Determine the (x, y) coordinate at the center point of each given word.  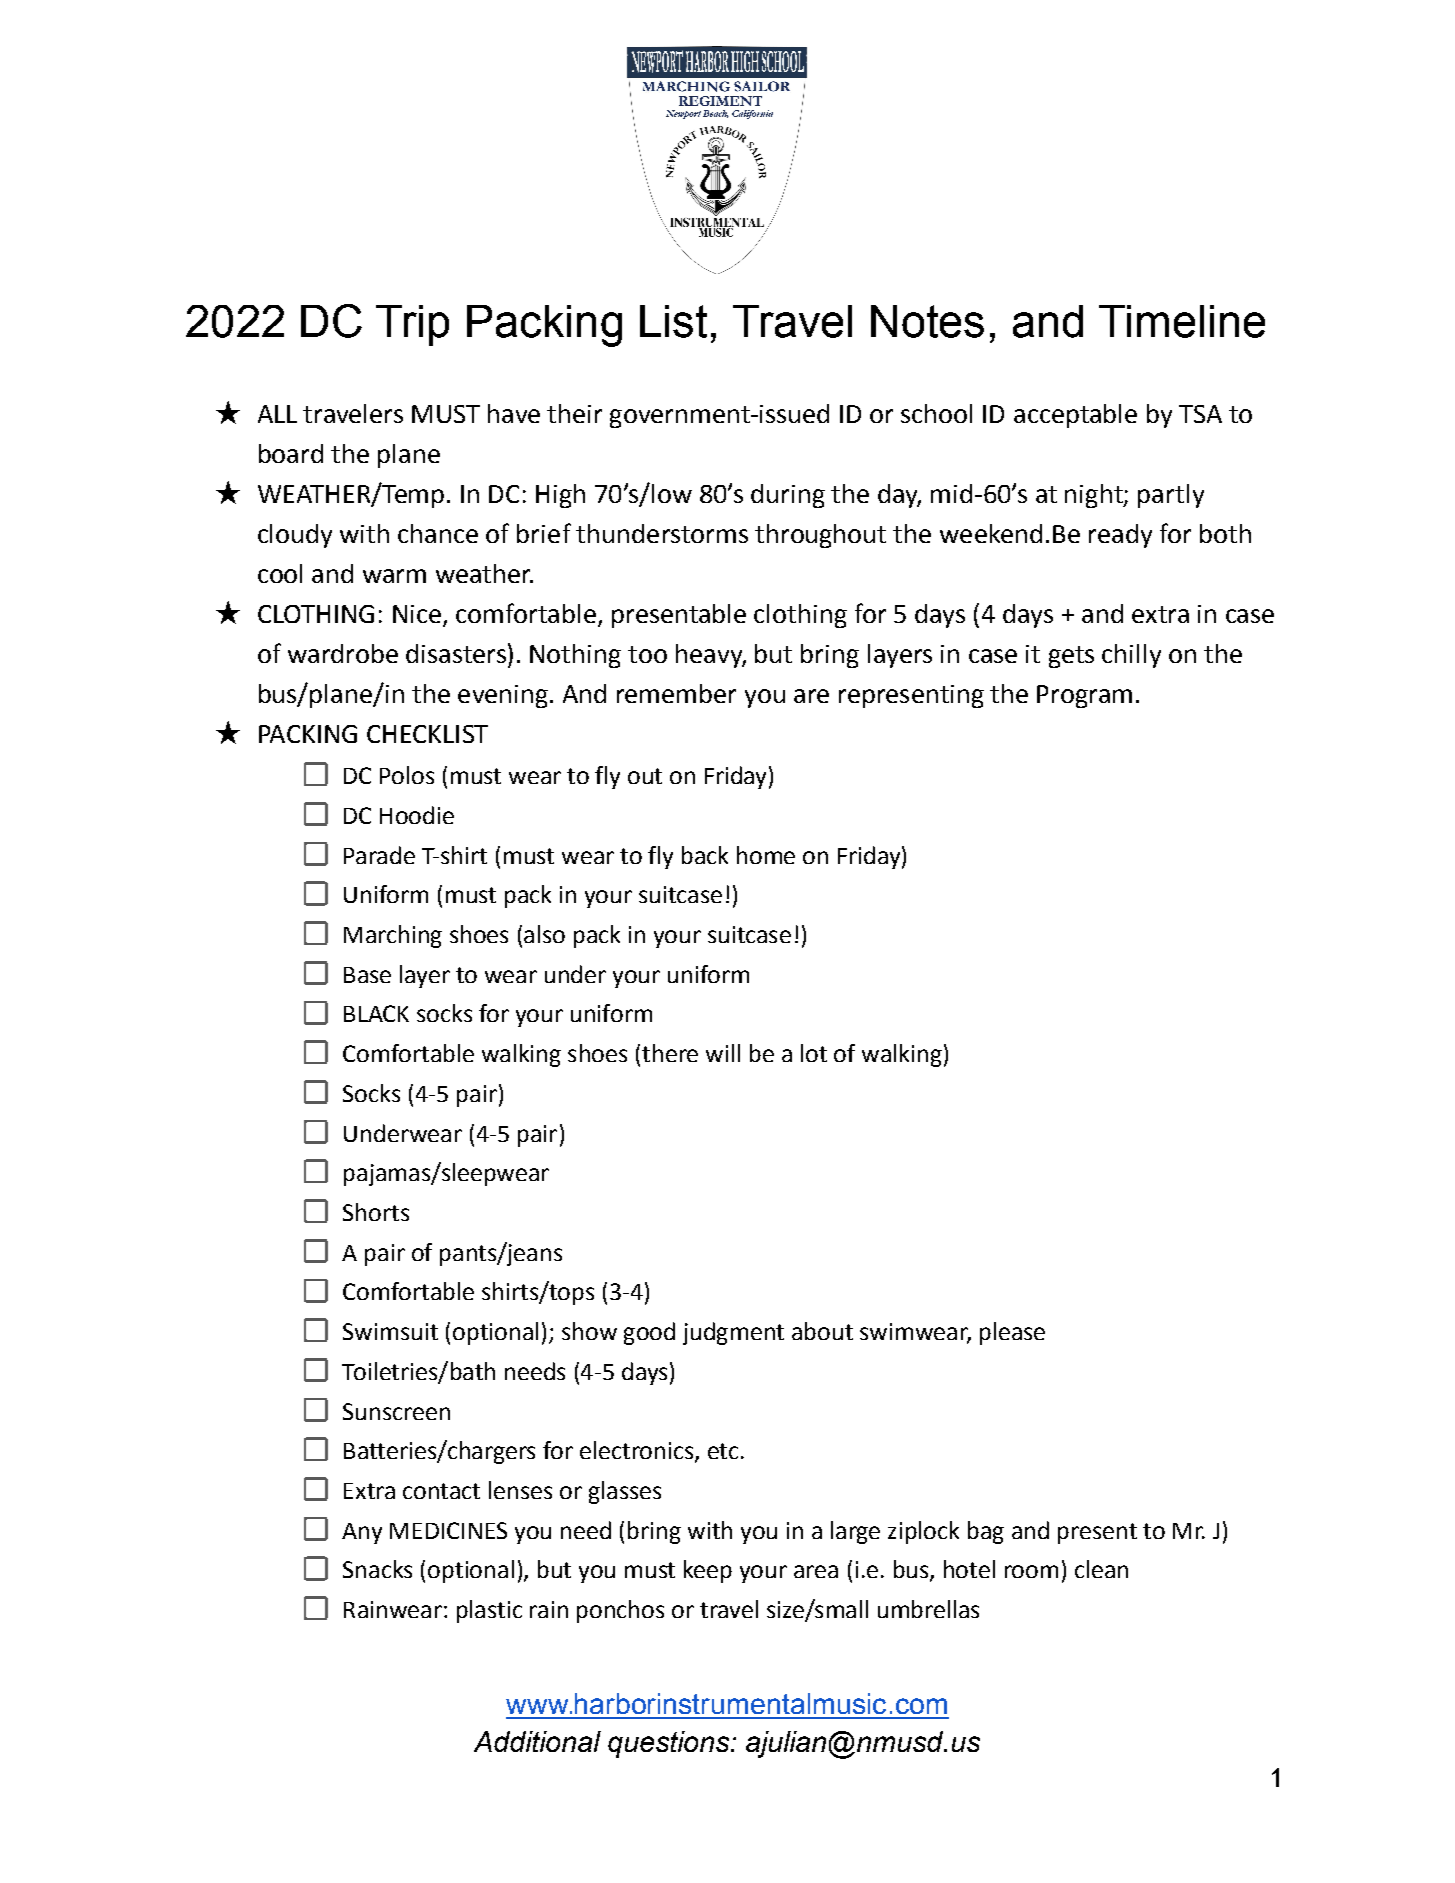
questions (670, 1744)
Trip (412, 325)
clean (1101, 1569)
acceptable (1075, 416)
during (788, 496)
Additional (537, 1741)
